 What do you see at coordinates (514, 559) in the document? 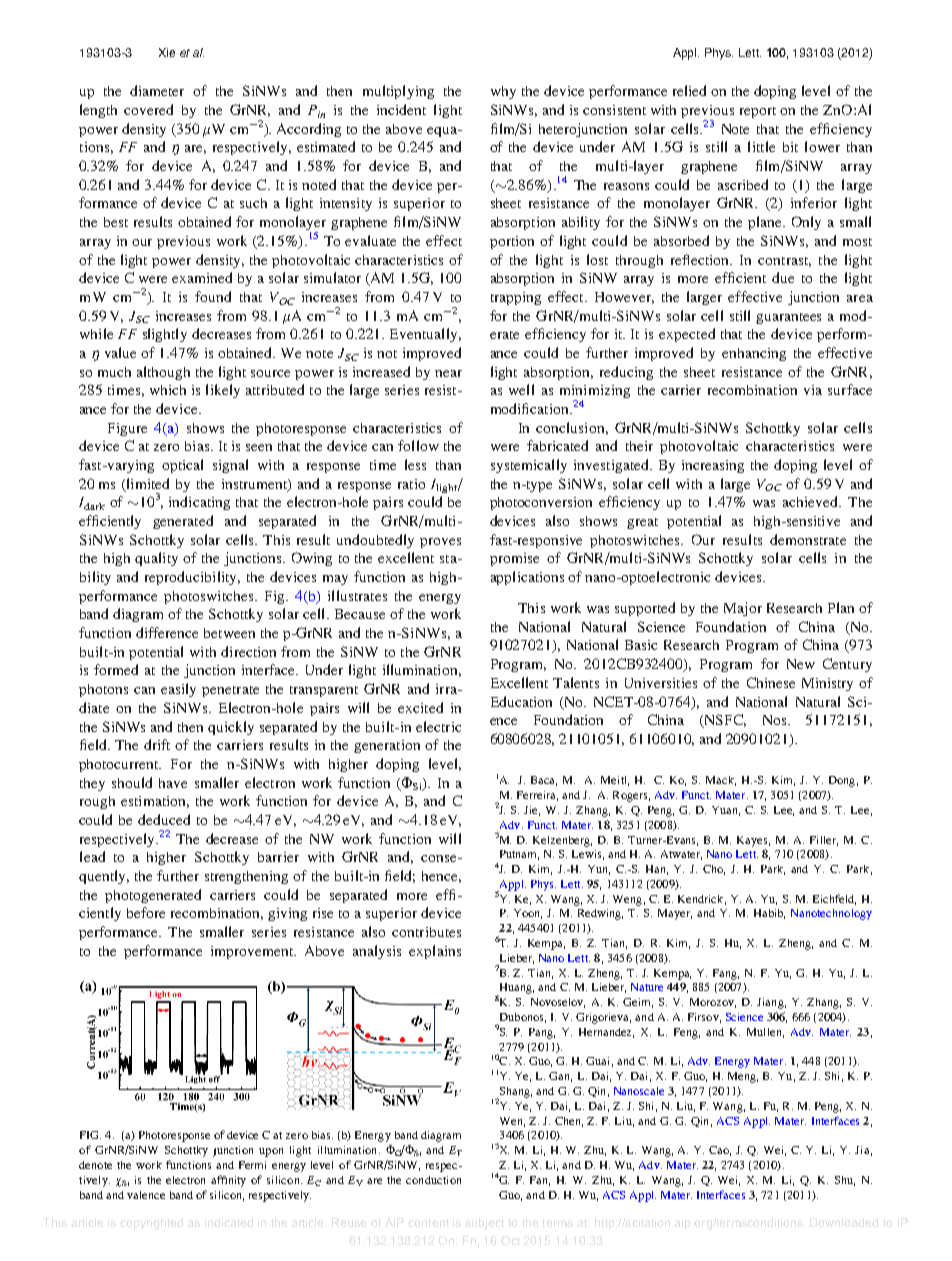
I see `promise` at bounding box center [514, 559].
